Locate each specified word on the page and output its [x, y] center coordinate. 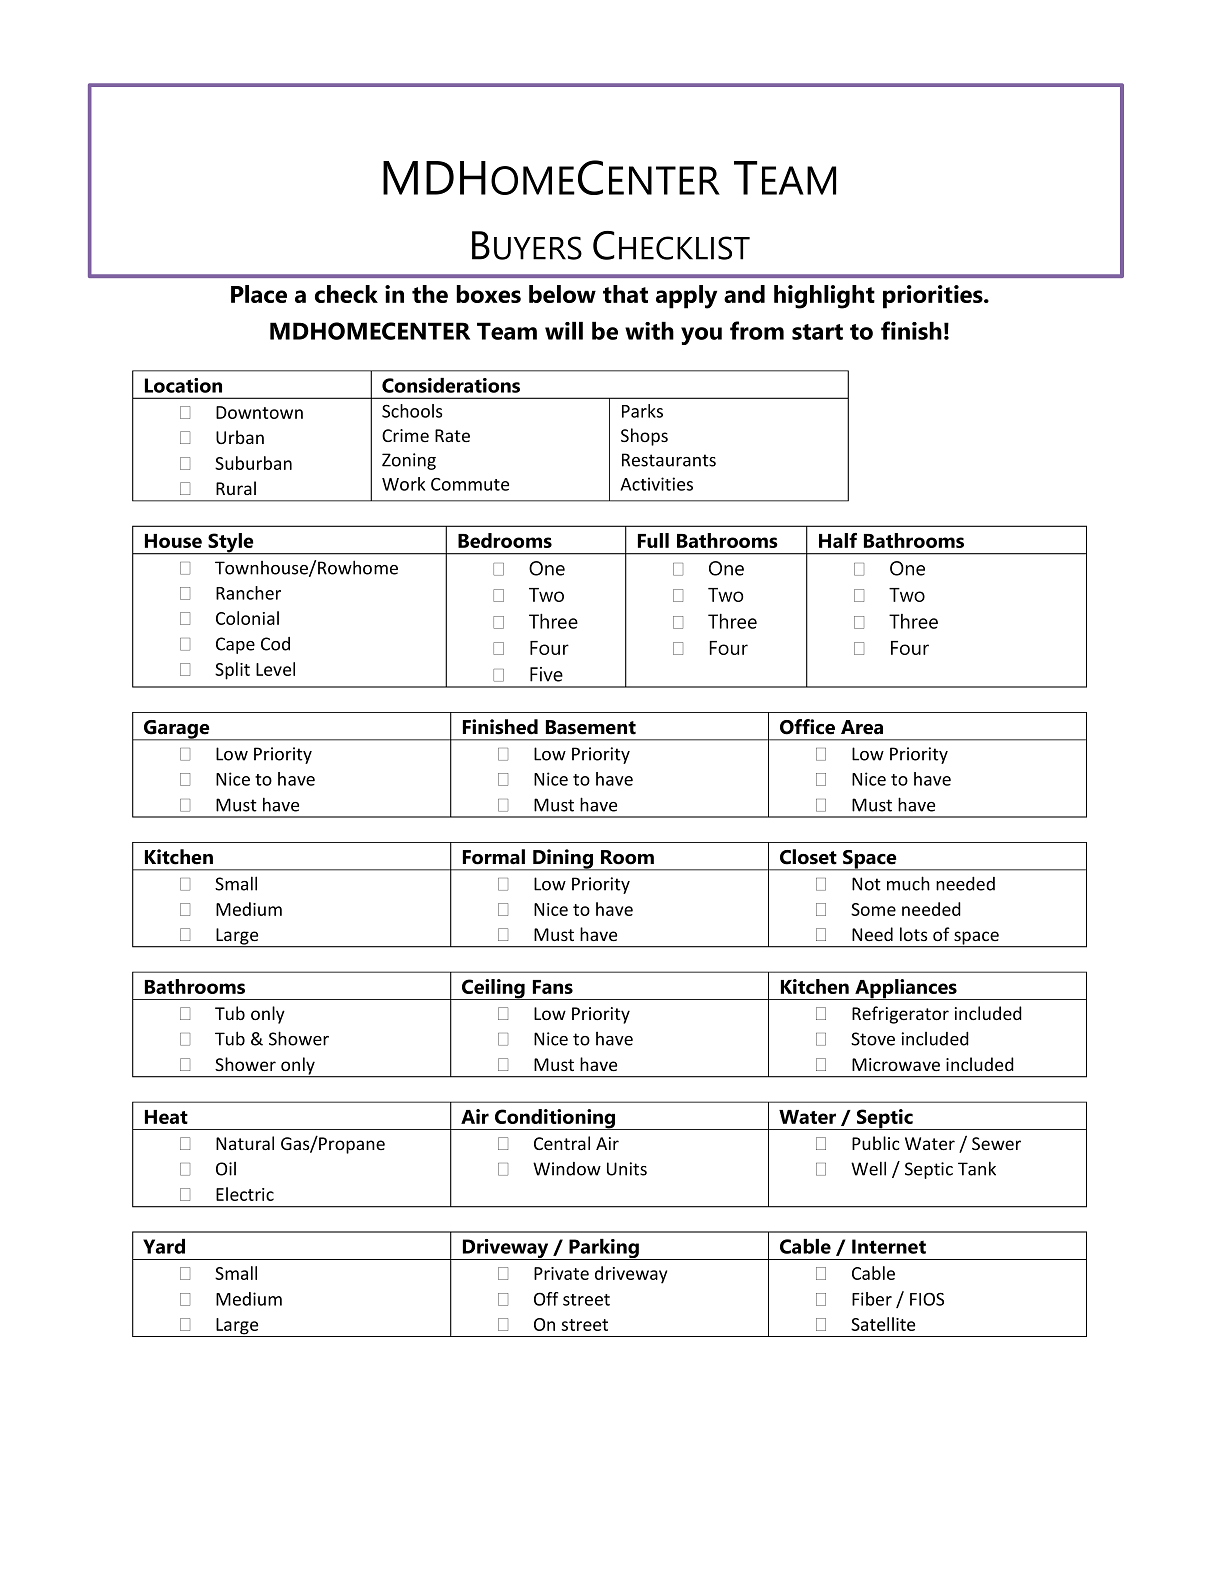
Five [546, 674]
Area [862, 727]
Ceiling [493, 989]
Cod [275, 644]
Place [259, 294]
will [564, 331]
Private [561, 1273]
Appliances [906, 989]
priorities [934, 297]
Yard [164, 1246]
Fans [553, 987]
